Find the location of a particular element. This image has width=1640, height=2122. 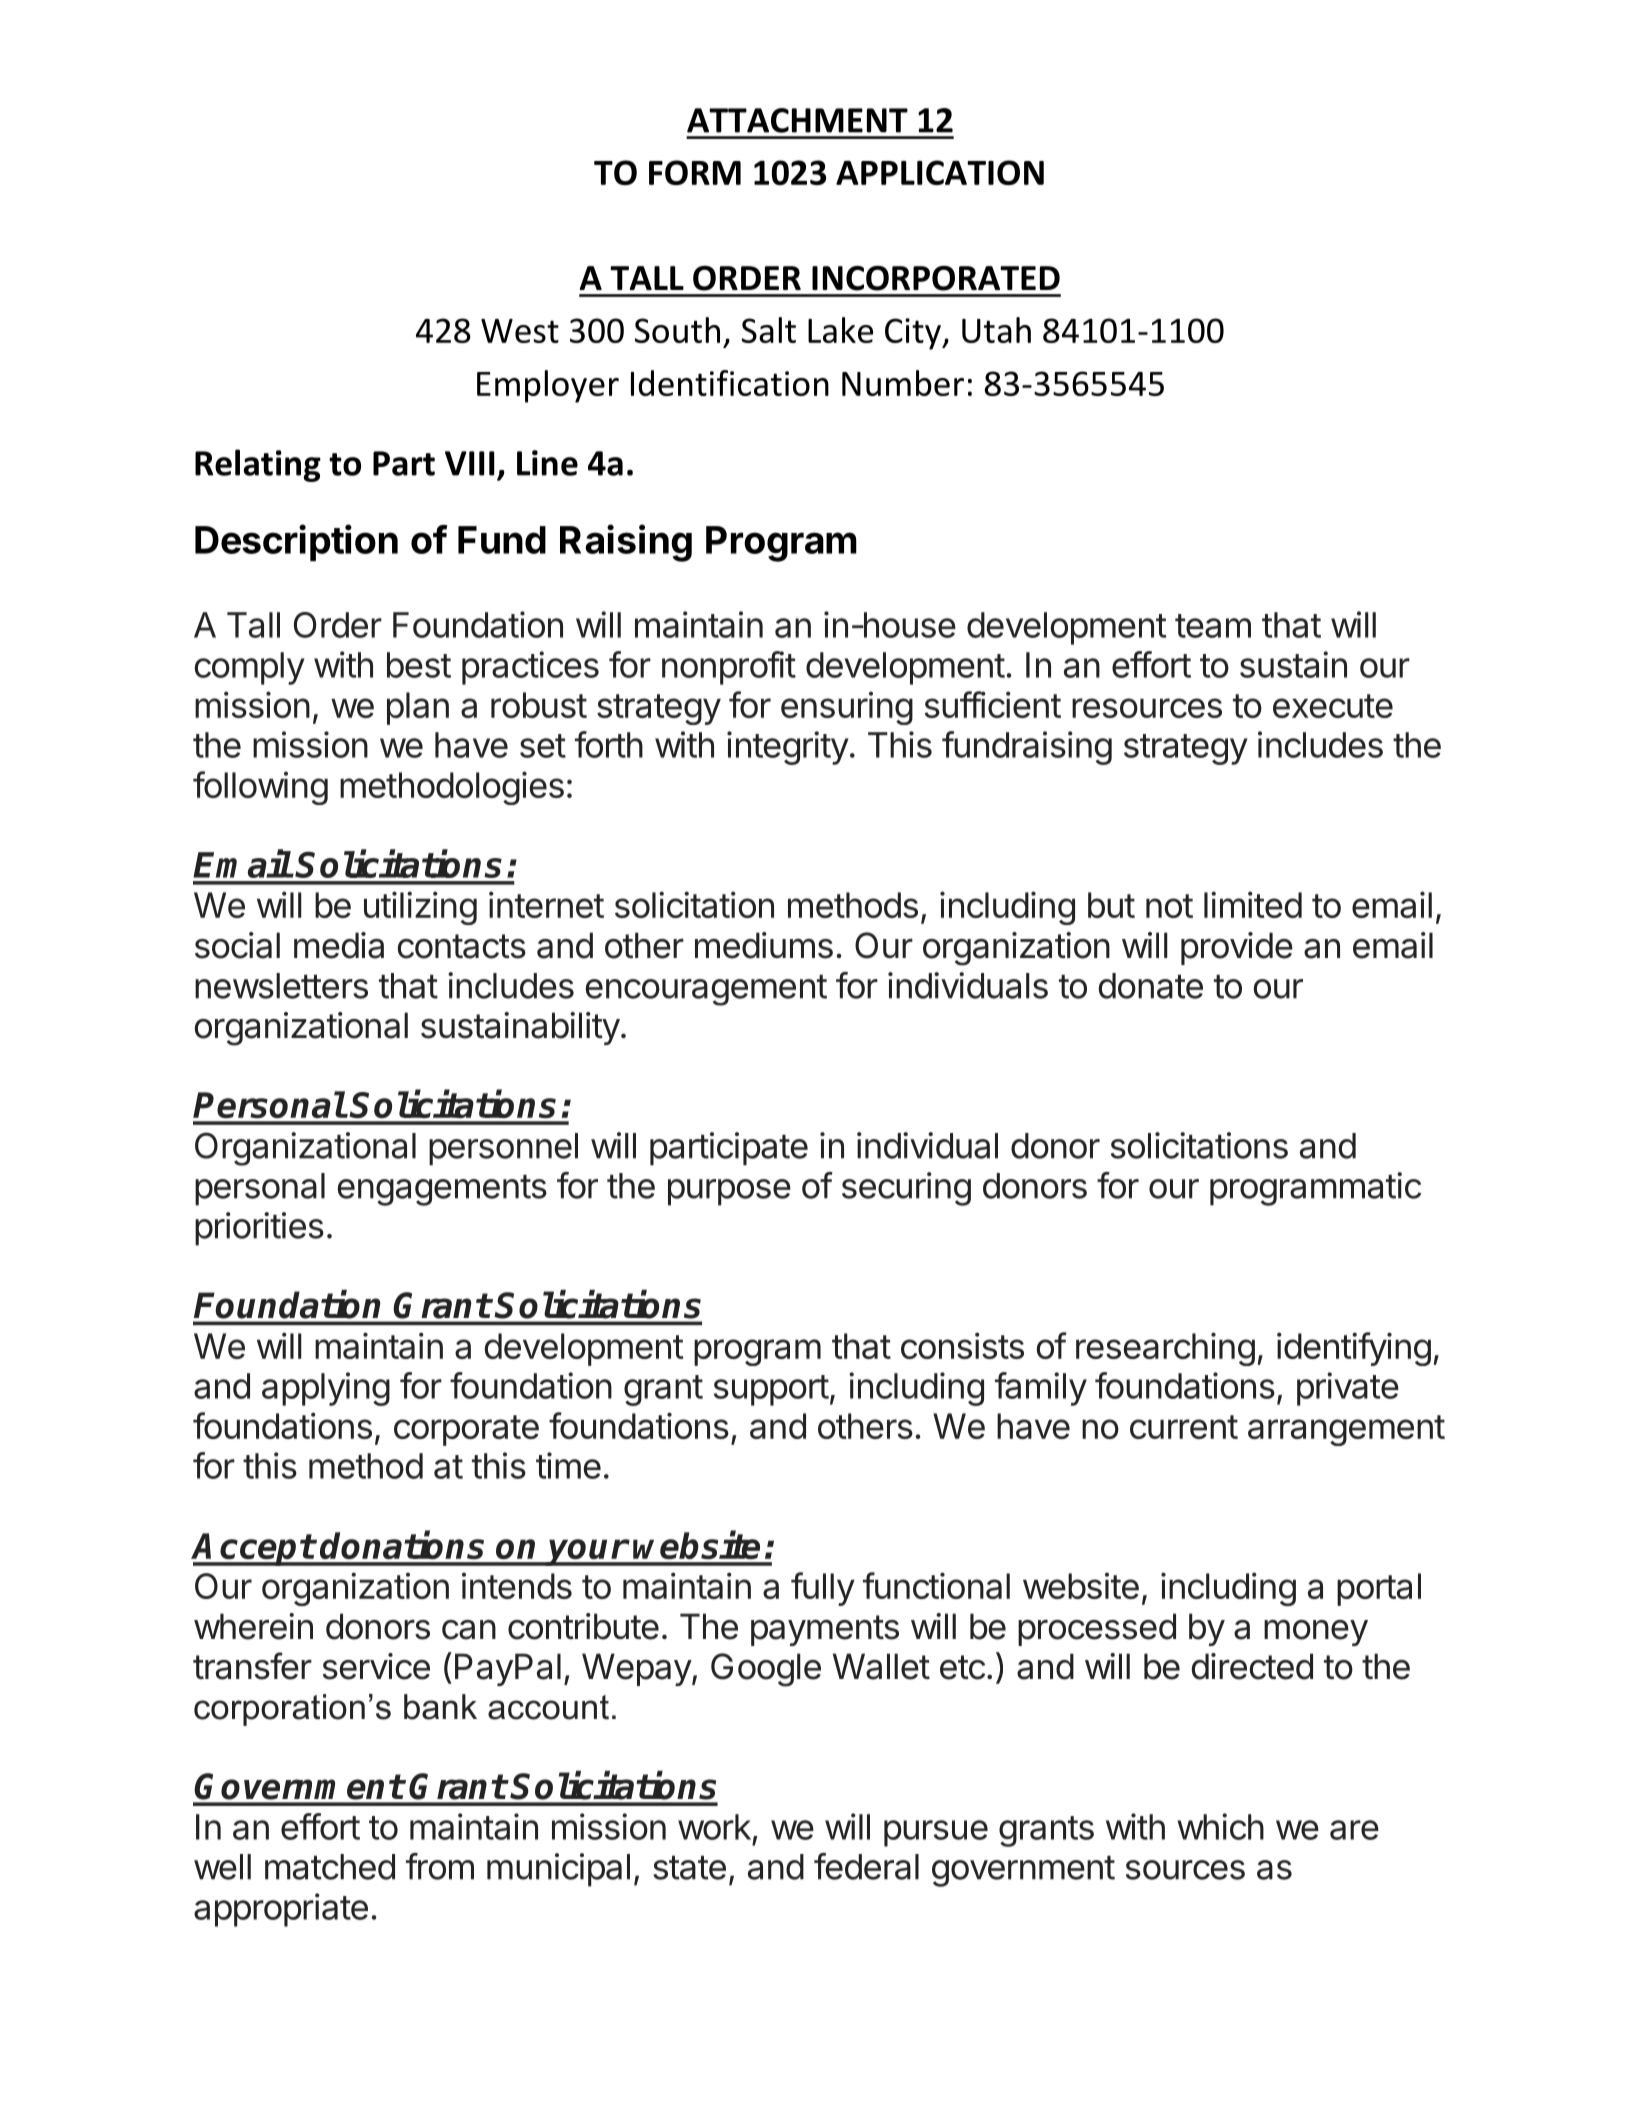

limited is located at coordinates (1253, 904).
